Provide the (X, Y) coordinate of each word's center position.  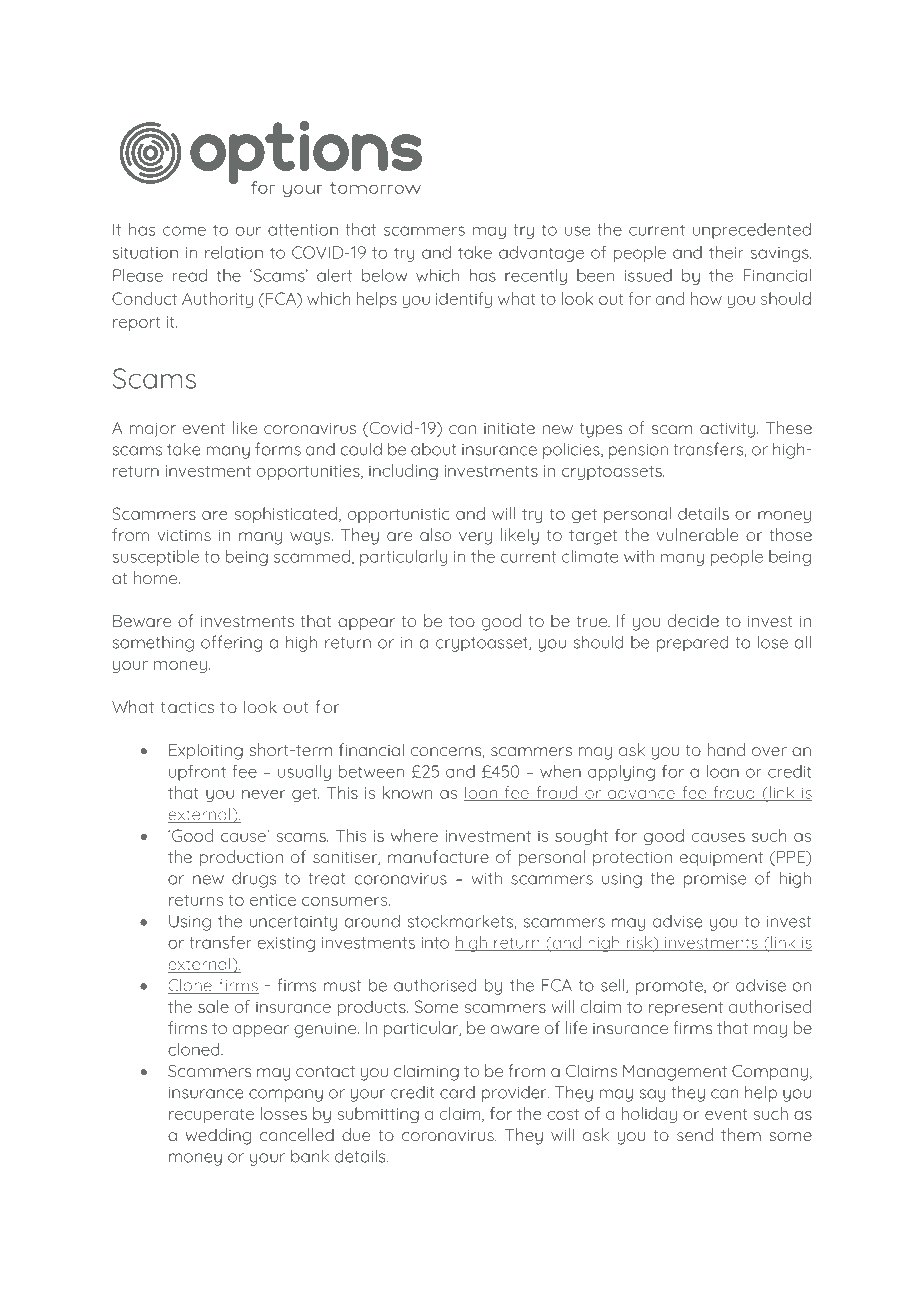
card (457, 1092)
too (462, 621)
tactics (187, 707)
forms (278, 449)
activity (727, 430)
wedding (218, 1136)
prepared (692, 643)
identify (464, 300)
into (435, 943)
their (726, 252)
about (433, 449)
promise (715, 880)
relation (234, 252)
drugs (254, 879)
